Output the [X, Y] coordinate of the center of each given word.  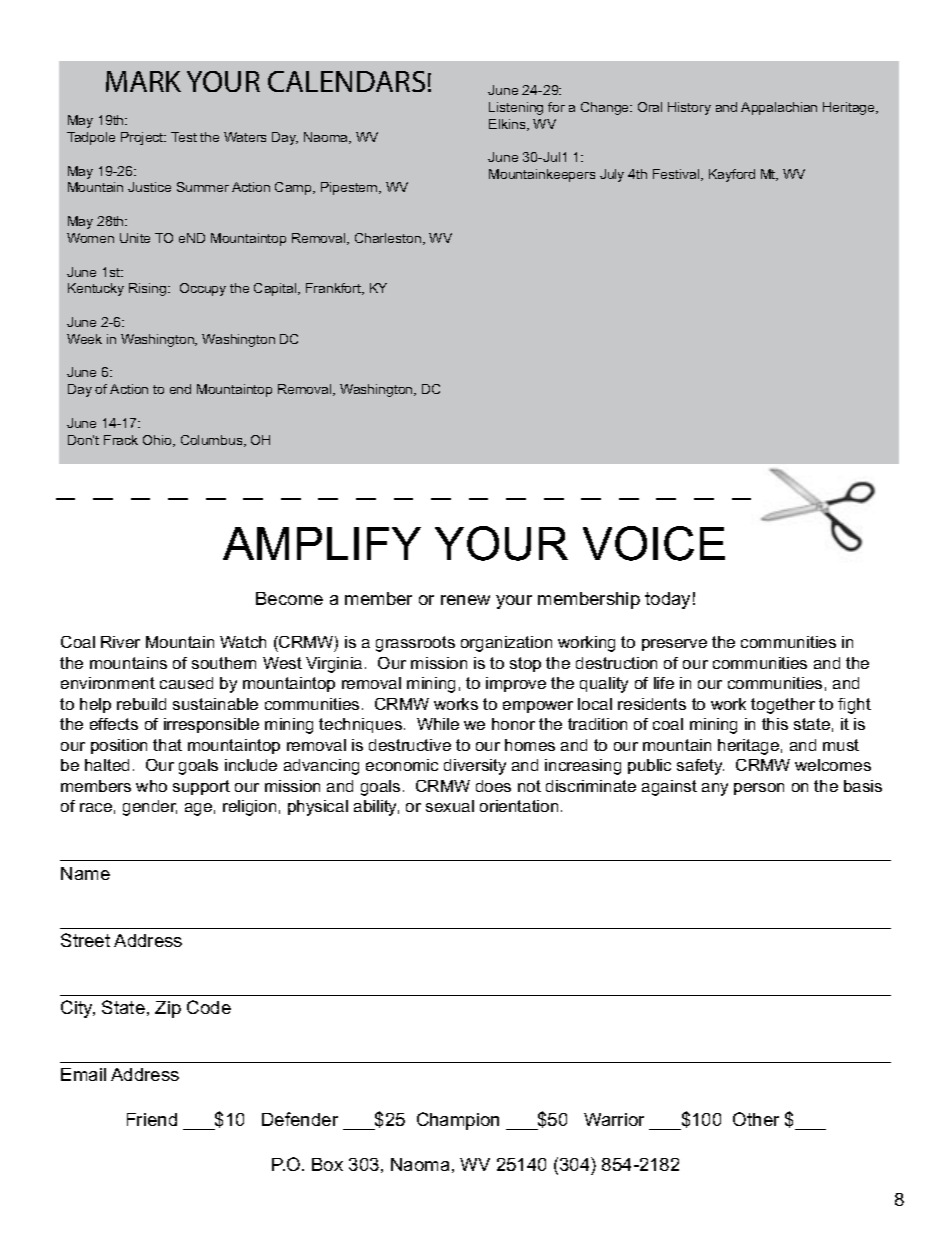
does [493, 786]
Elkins [508, 125]
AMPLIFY [322, 543]
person [759, 789]
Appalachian [779, 108]
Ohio [158, 441]
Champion [458, 1121]
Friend [152, 1119]
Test [184, 137]
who [151, 786]
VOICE [654, 543]
